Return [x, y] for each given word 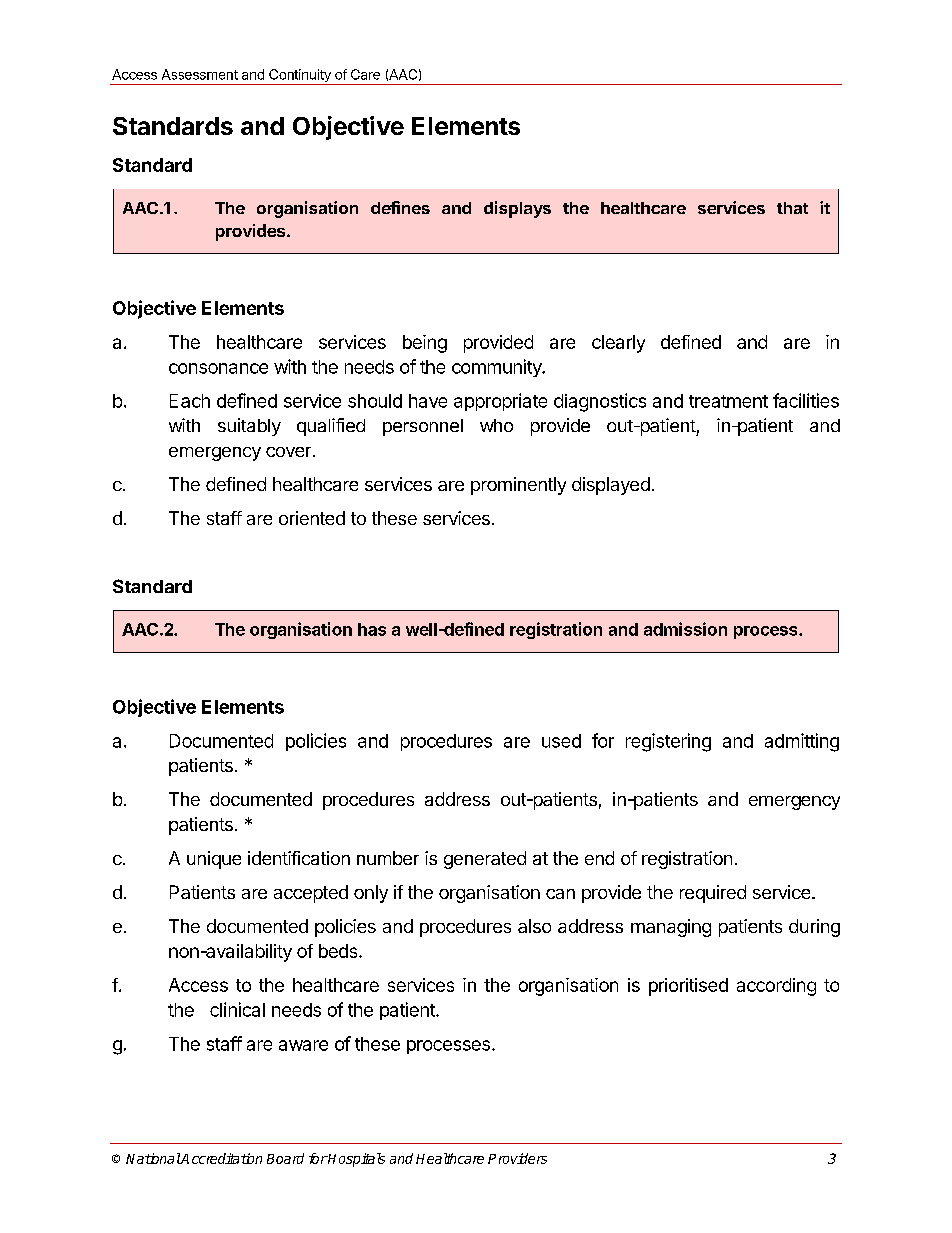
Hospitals [356, 1160]
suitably [249, 427]
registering [668, 742]
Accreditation [221, 1158]
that [792, 208]
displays [517, 209]
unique [214, 860]
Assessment [200, 74]
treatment [728, 401]
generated [485, 860]
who [496, 425]
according [776, 987]
